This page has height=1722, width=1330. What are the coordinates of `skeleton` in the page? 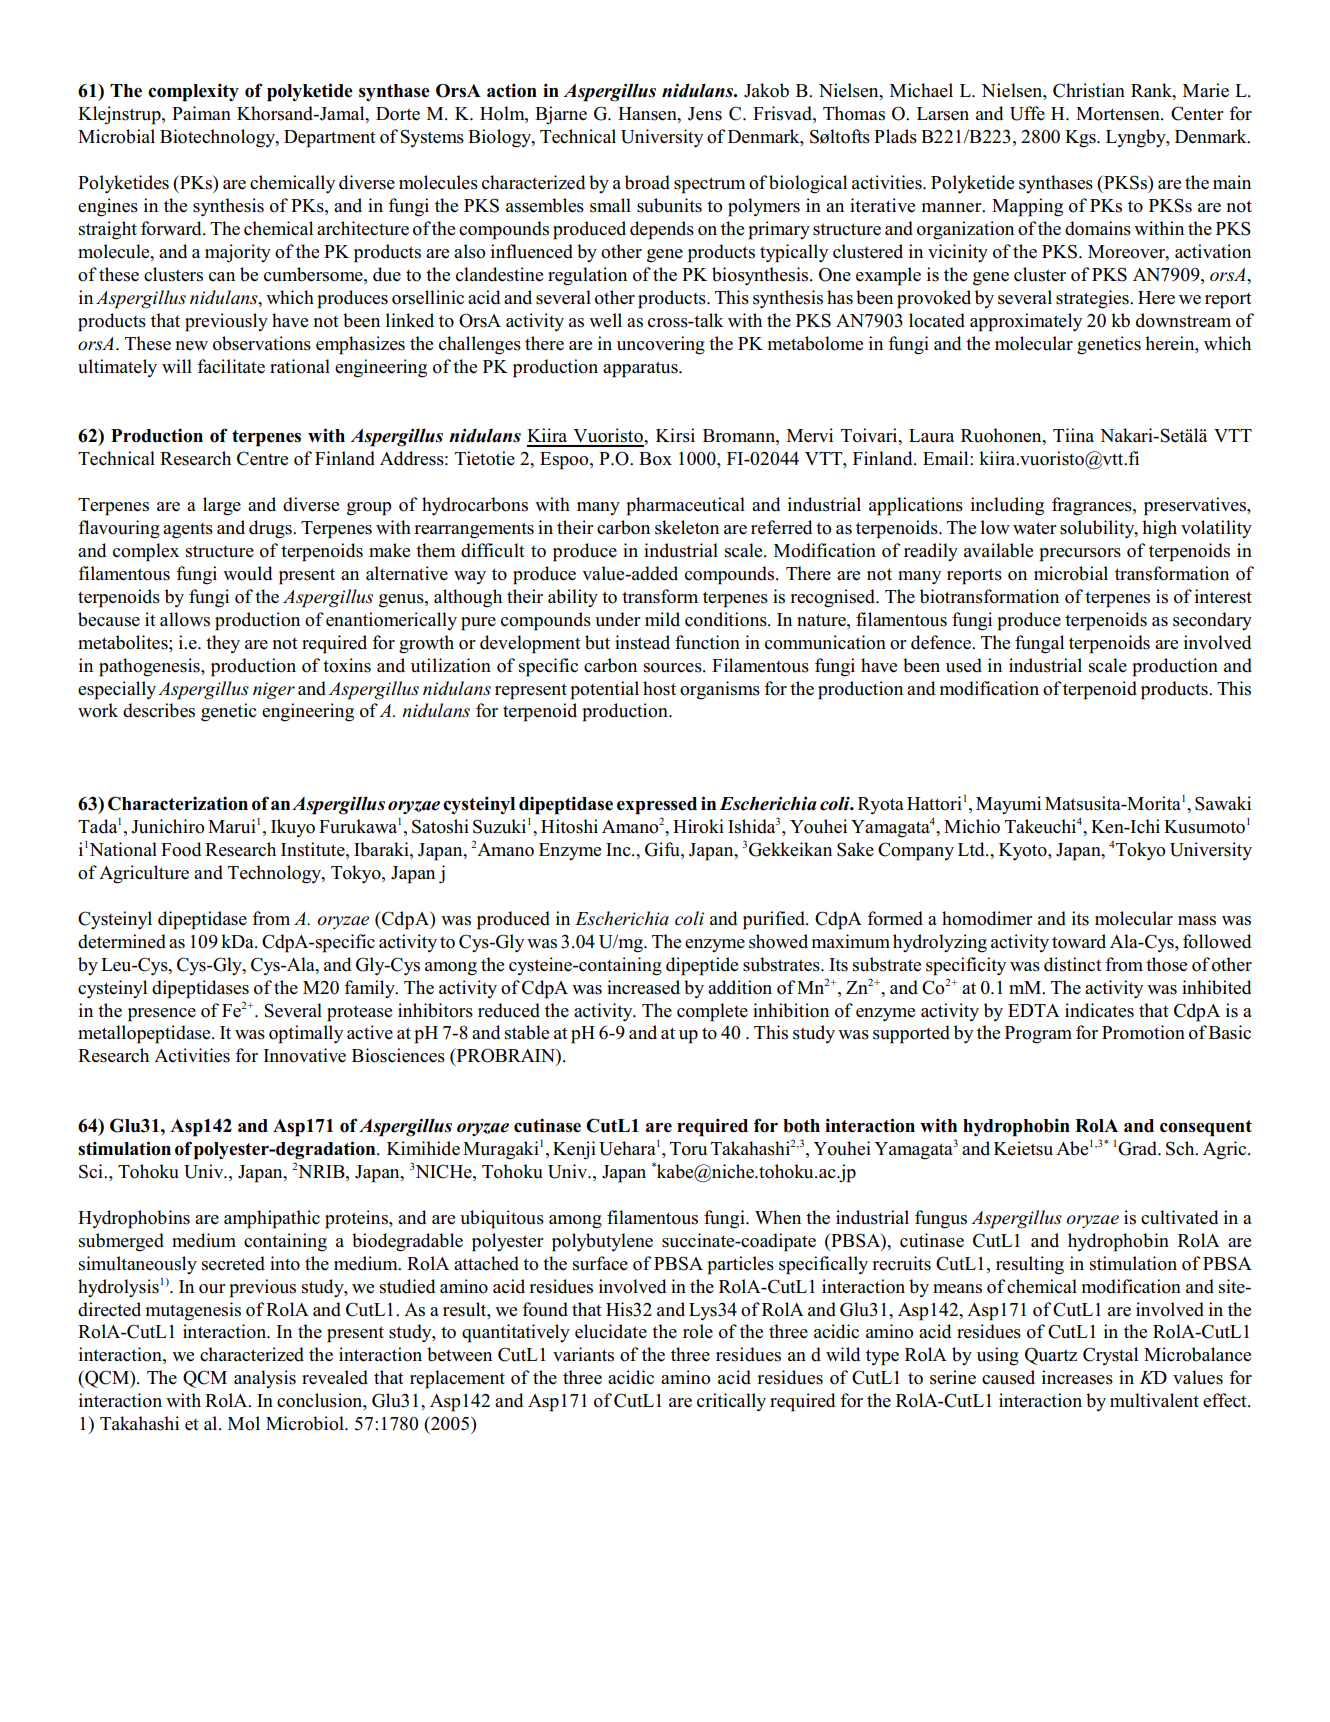 It's located at (687, 527).
